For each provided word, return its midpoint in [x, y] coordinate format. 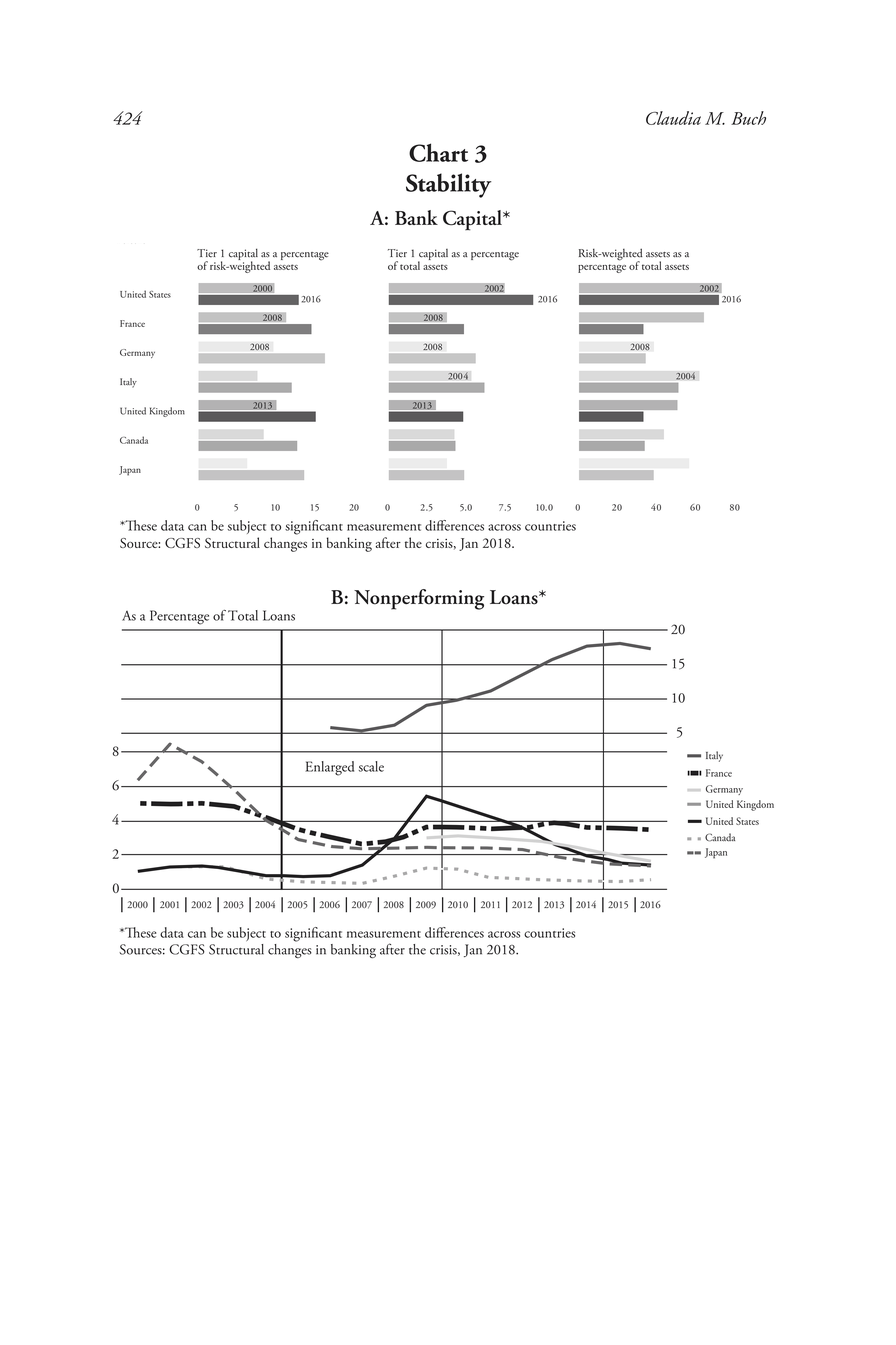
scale [371, 766]
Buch [748, 118]
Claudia [673, 118]
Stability [448, 185]
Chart [438, 152]
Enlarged [329, 768]
